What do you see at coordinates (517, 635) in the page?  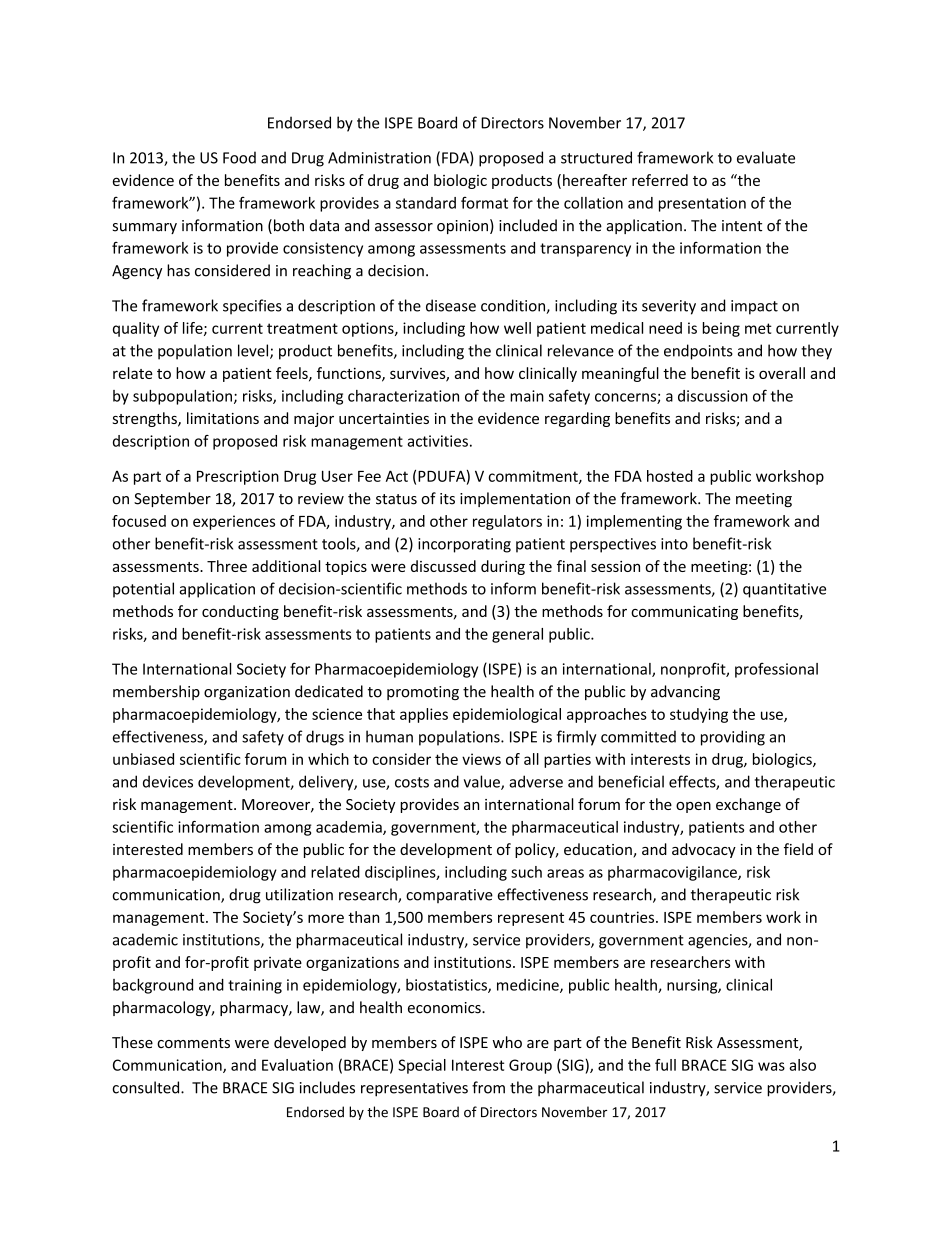 I see `general` at bounding box center [517, 635].
